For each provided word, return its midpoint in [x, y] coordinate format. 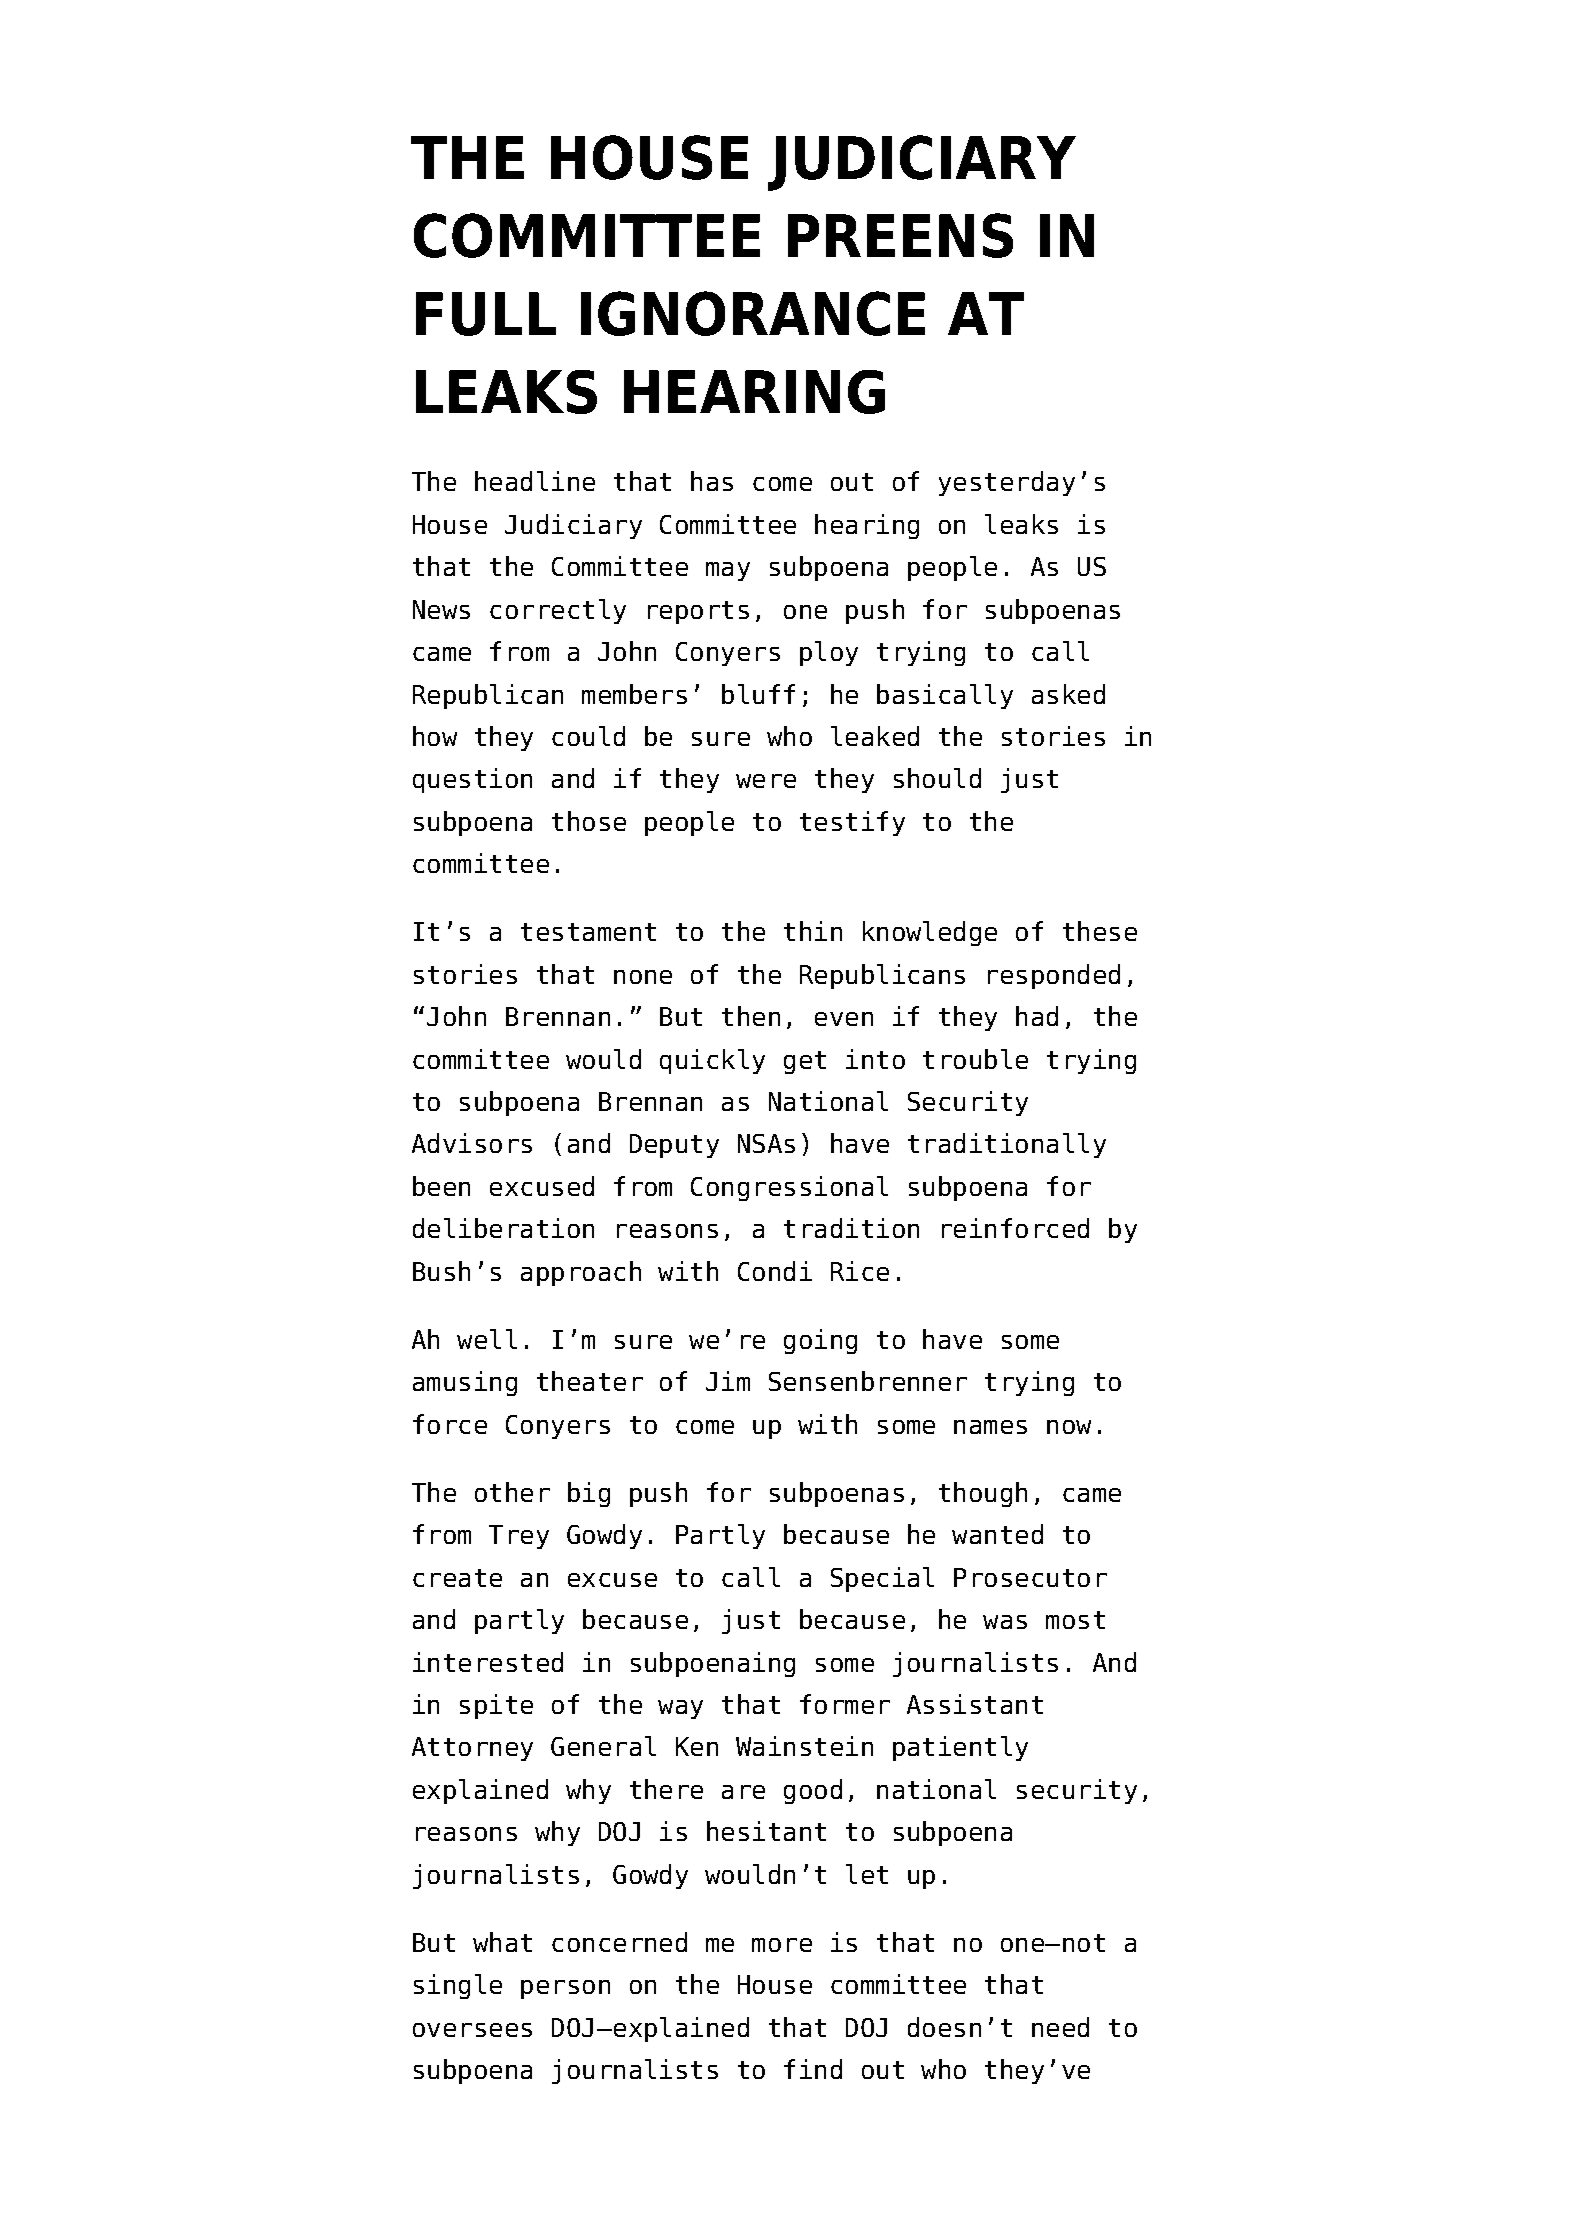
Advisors [472, 1143]
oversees [472, 2030]
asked [1068, 694]
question [472, 780]
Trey [519, 1537]
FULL [486, 314]
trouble [975, 1059]
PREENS [900, 235]
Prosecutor [1030, 1577]
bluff [758, 694]
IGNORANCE [753, 313]
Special [882, 1579]
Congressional [789, 1188]
